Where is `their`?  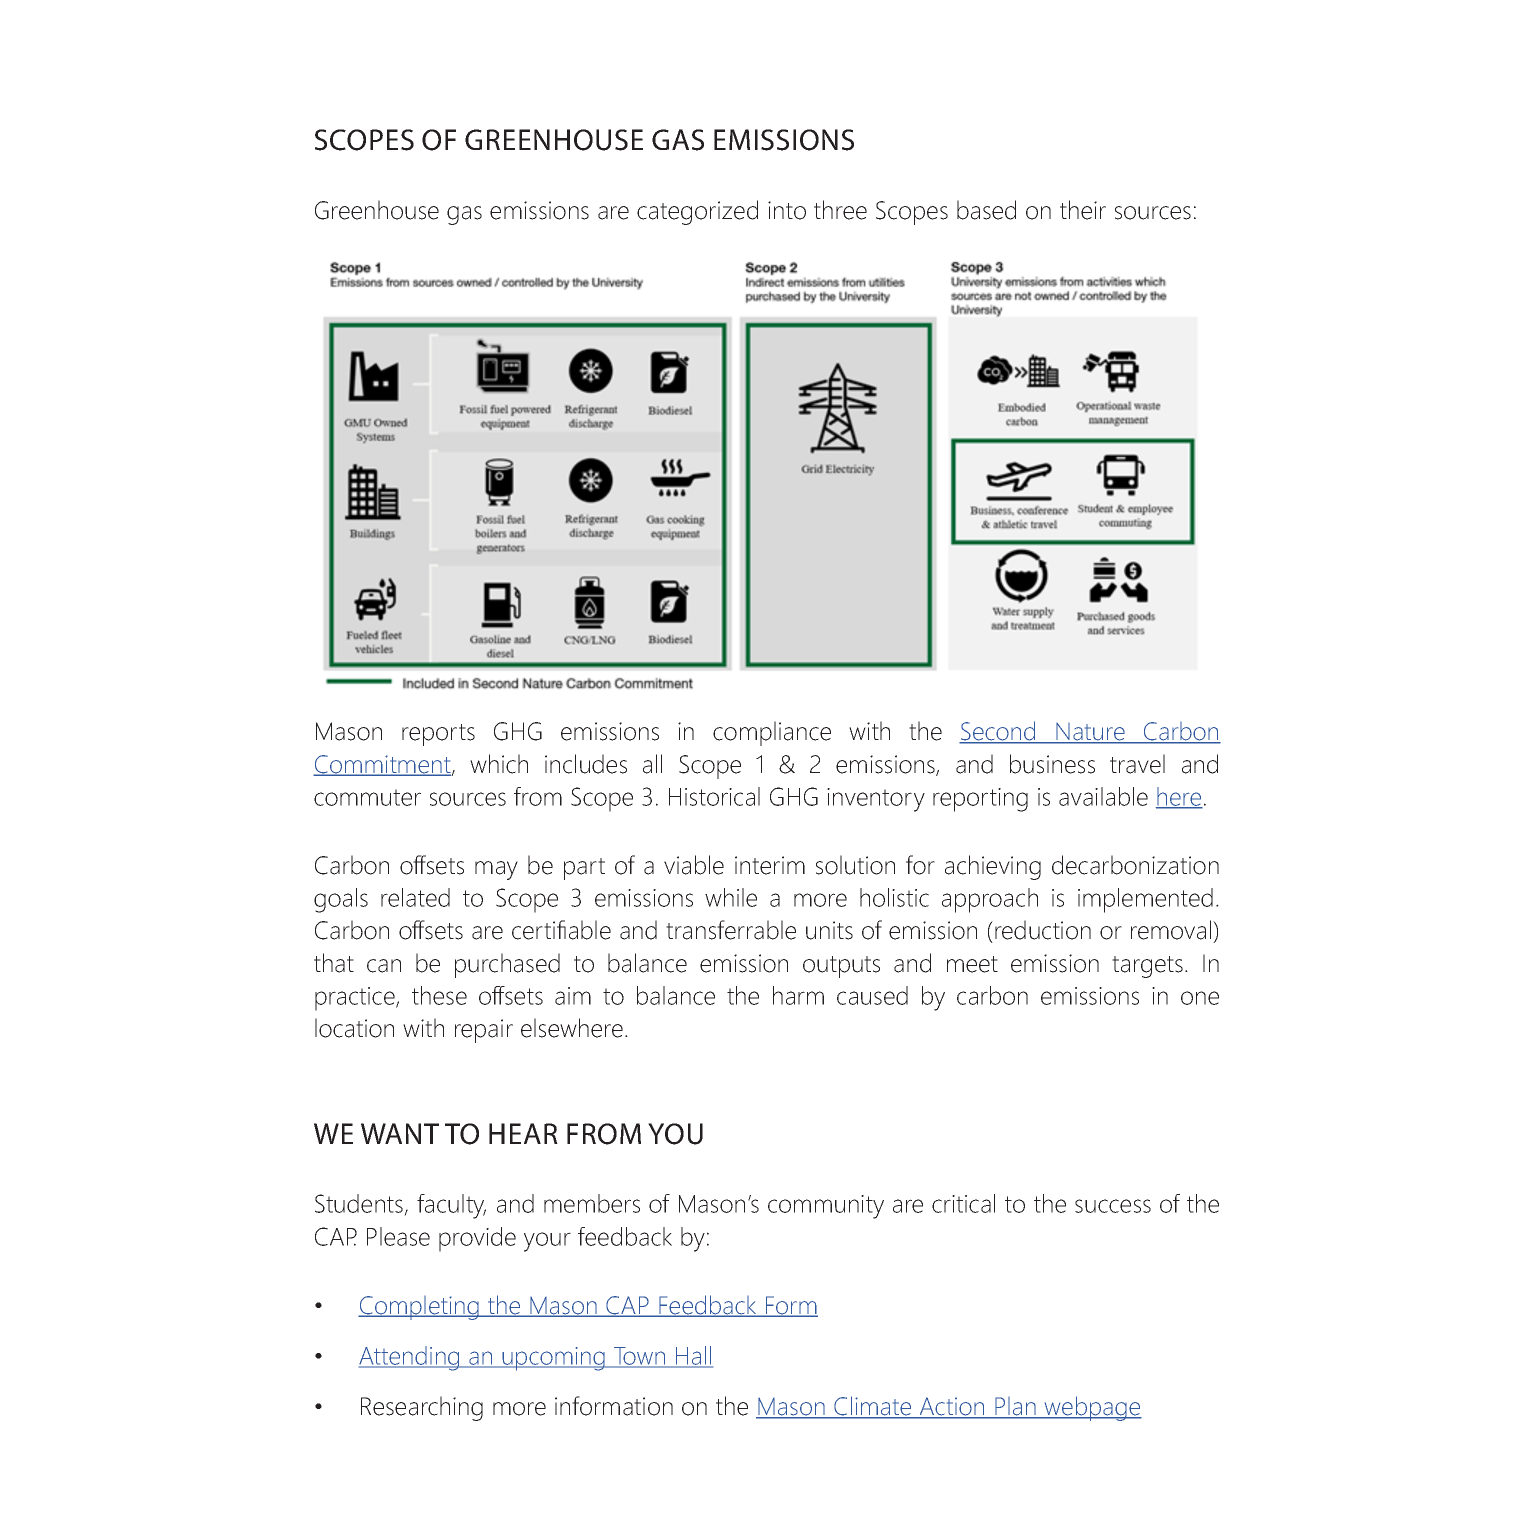
their is located at coordinates (1083, 210).
